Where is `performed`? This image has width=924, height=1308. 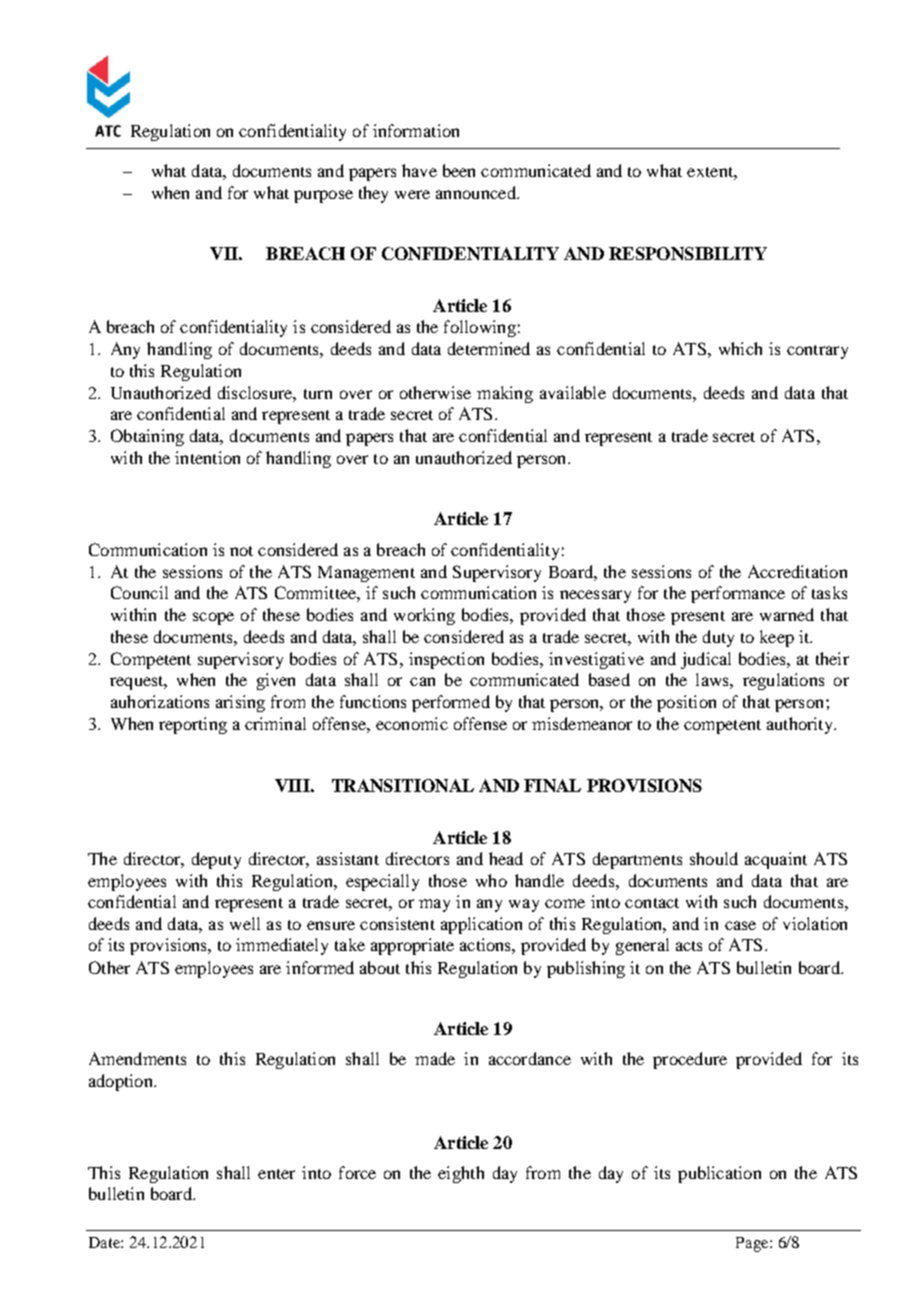
performed is located at coordinates (451, 703).
